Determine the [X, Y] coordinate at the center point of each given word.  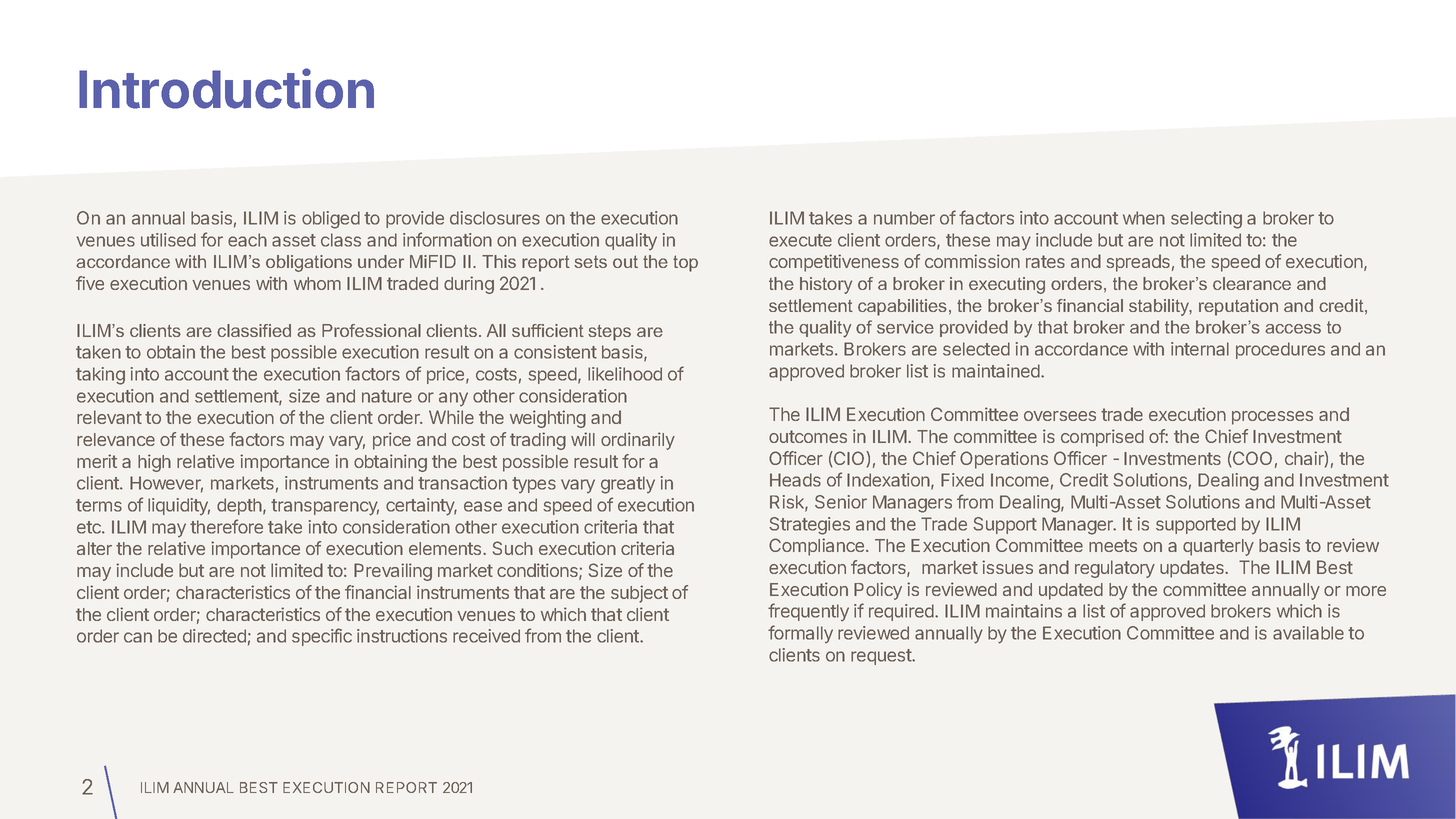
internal [1200, 349]
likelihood [625, 374]
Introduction [226, 88]
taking [100, 376]
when [1144, 218]
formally [800, 634]
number [904, 218]
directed [214, 636]
